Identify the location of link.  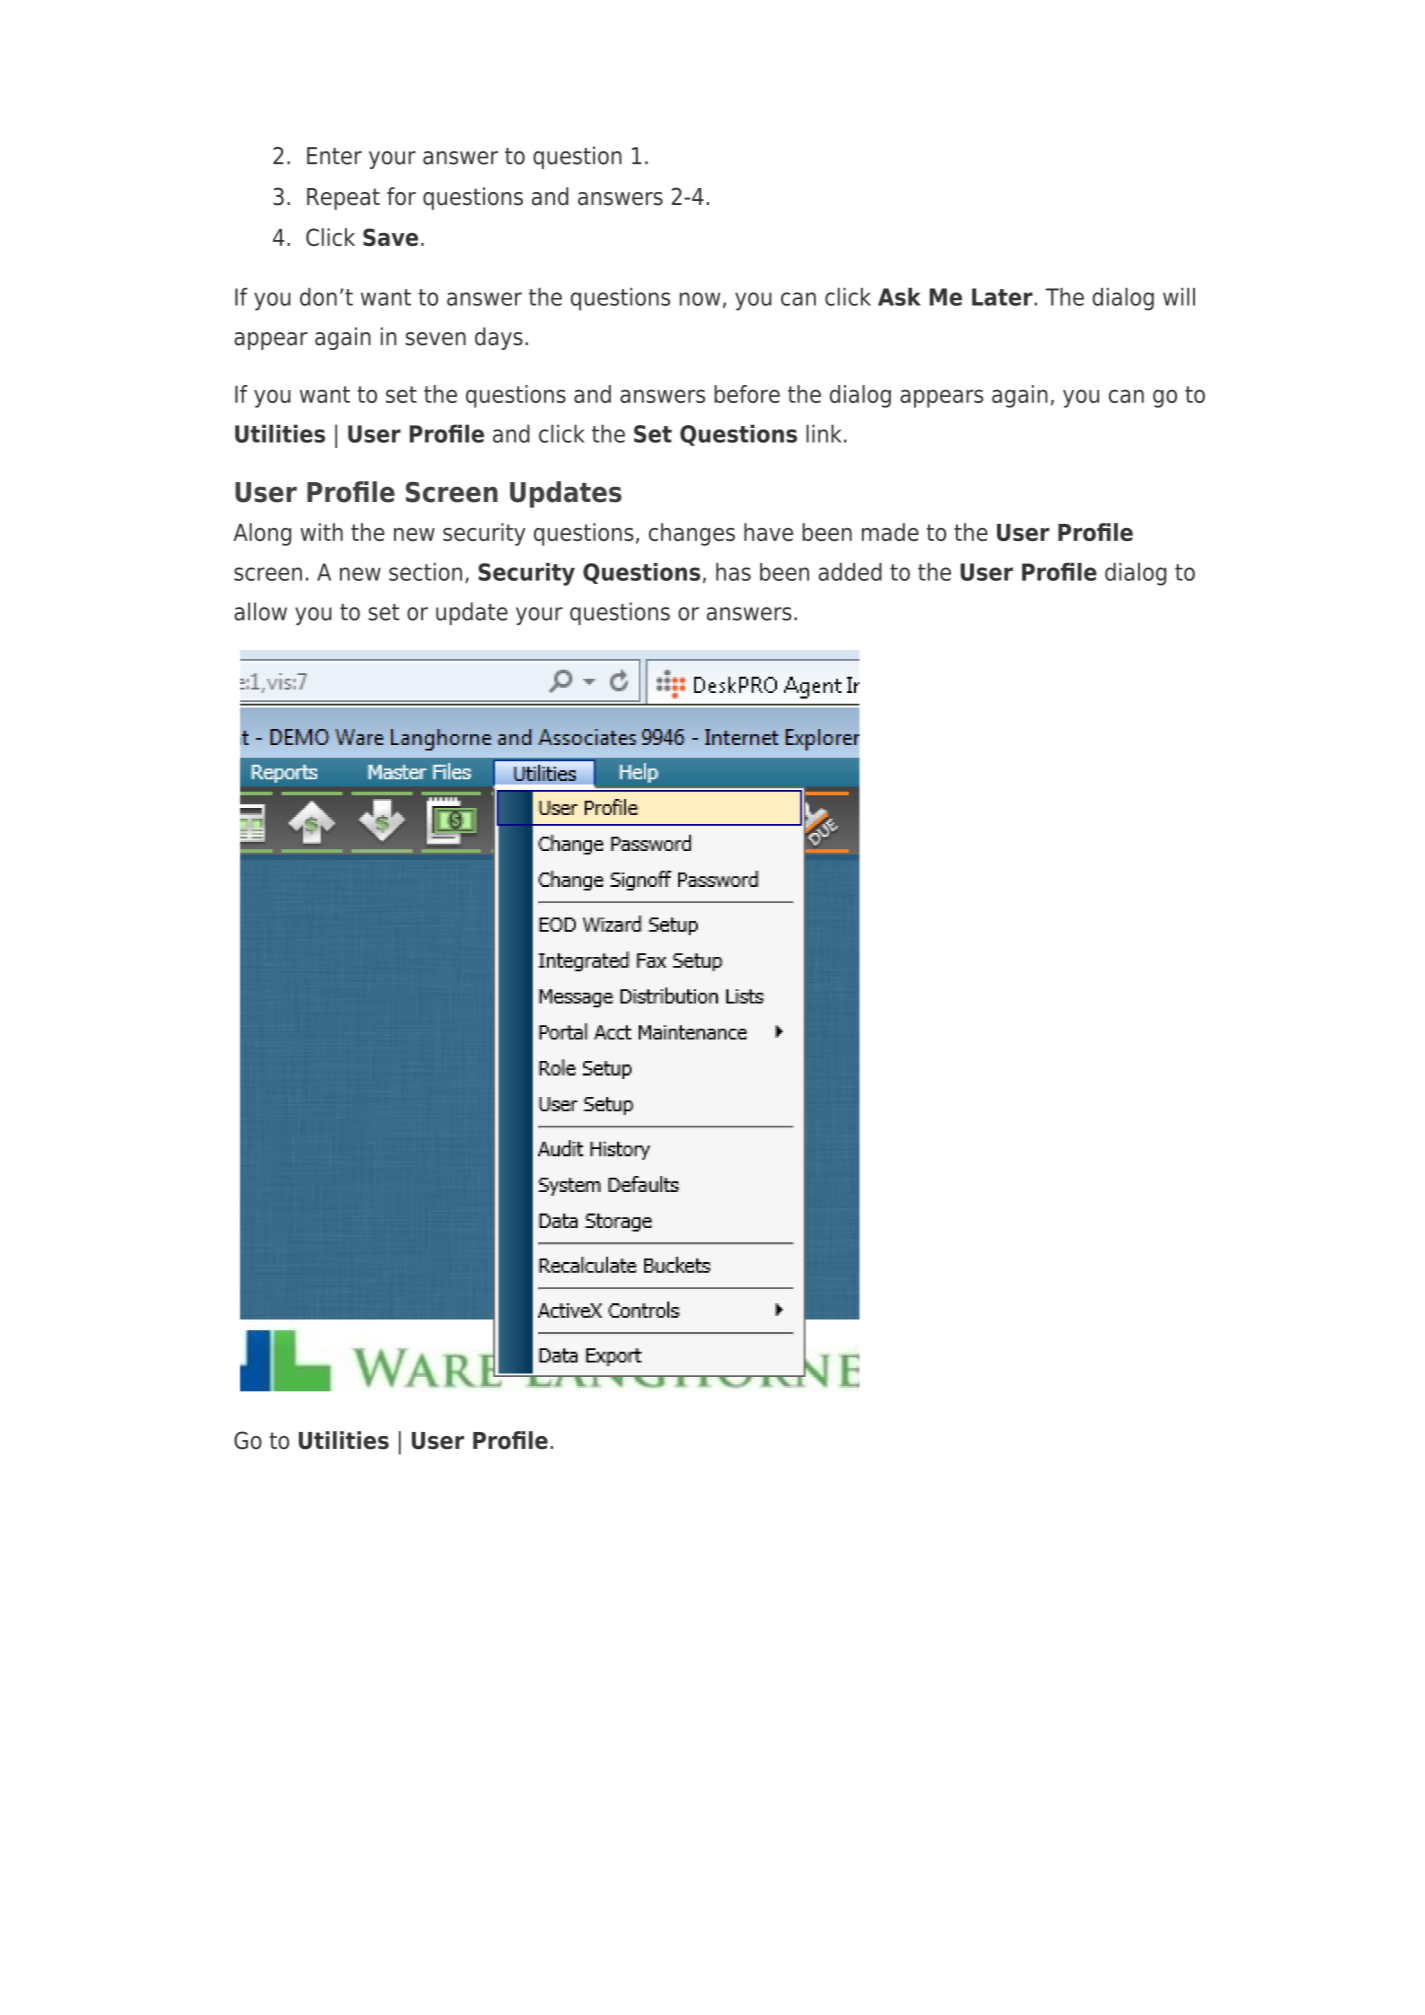
(824, 433).
